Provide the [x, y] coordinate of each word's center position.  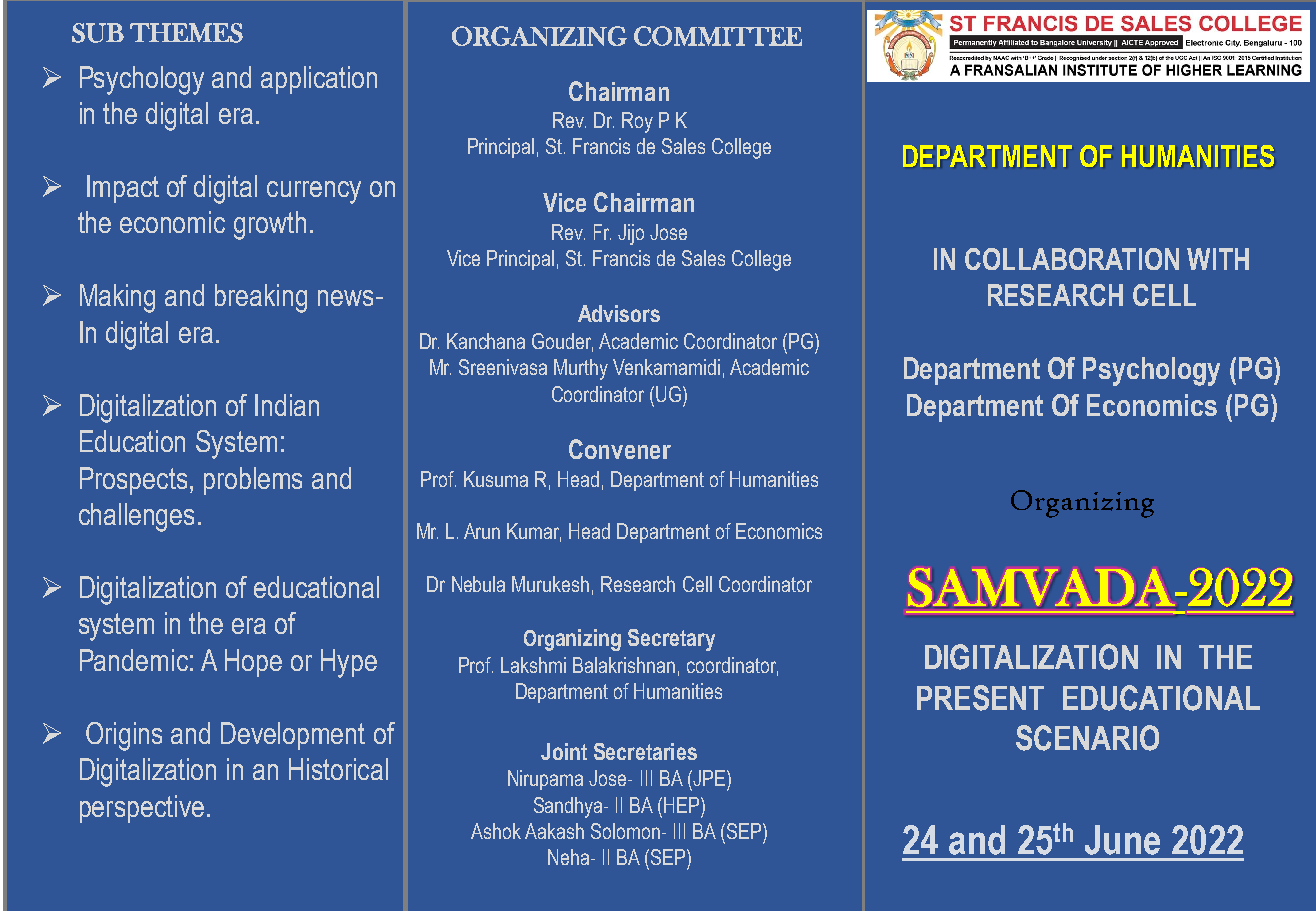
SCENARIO [1087, 738]
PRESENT [980, 698]
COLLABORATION [1072, 259]
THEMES [186, 33]
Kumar [534, 532]
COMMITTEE [718, 36]
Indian [287, 405]
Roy [637, 122]
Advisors [619, 313]
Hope [253, 663]
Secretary [671, 640]
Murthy [581, 369]
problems [253, 481]
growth [270, 225]
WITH [1218, 259]
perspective [142, 809]
